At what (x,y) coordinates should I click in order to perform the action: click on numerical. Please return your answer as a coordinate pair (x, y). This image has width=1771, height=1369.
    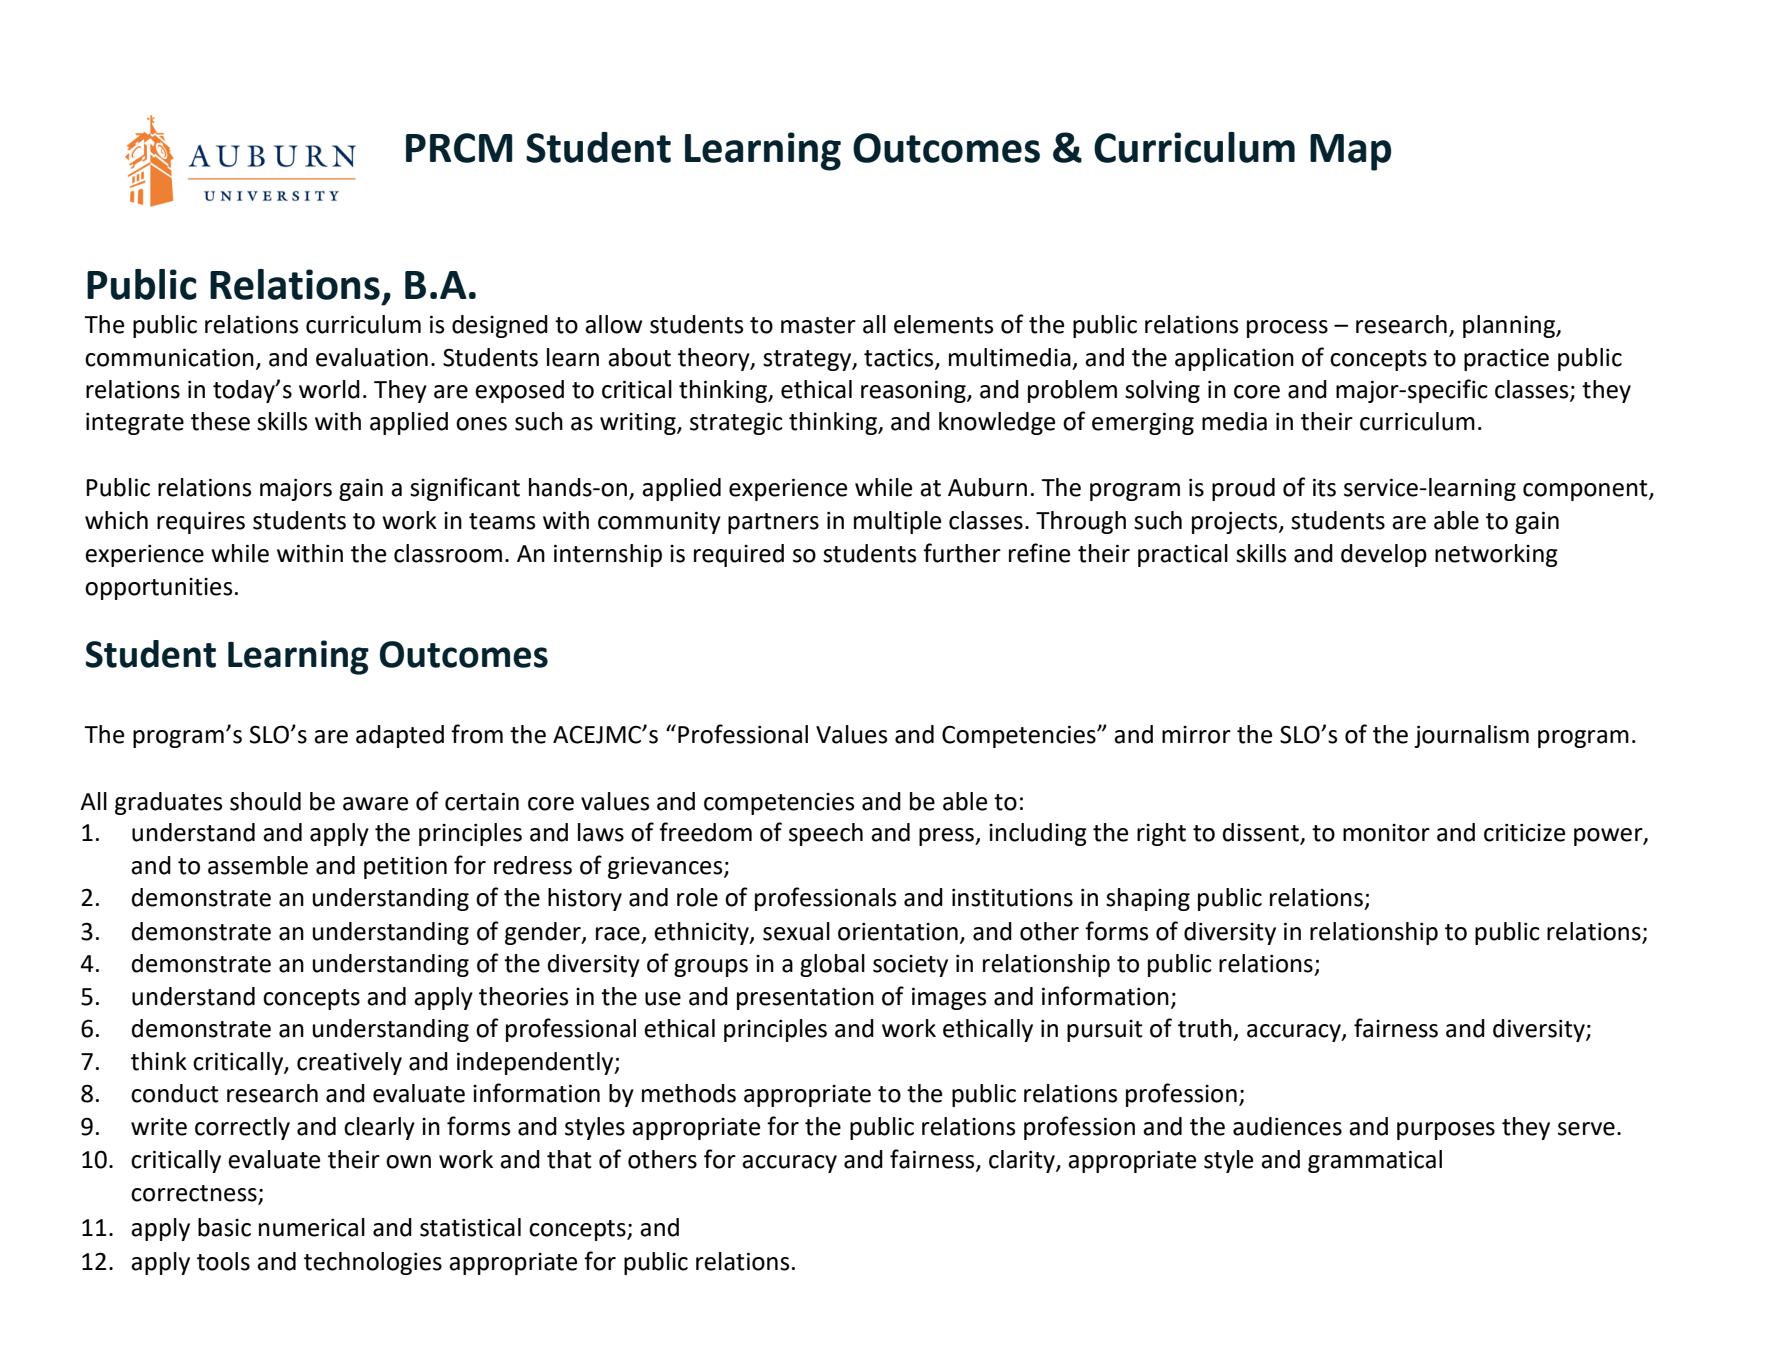
    Looking at the image, I should click on (312, 1227).
